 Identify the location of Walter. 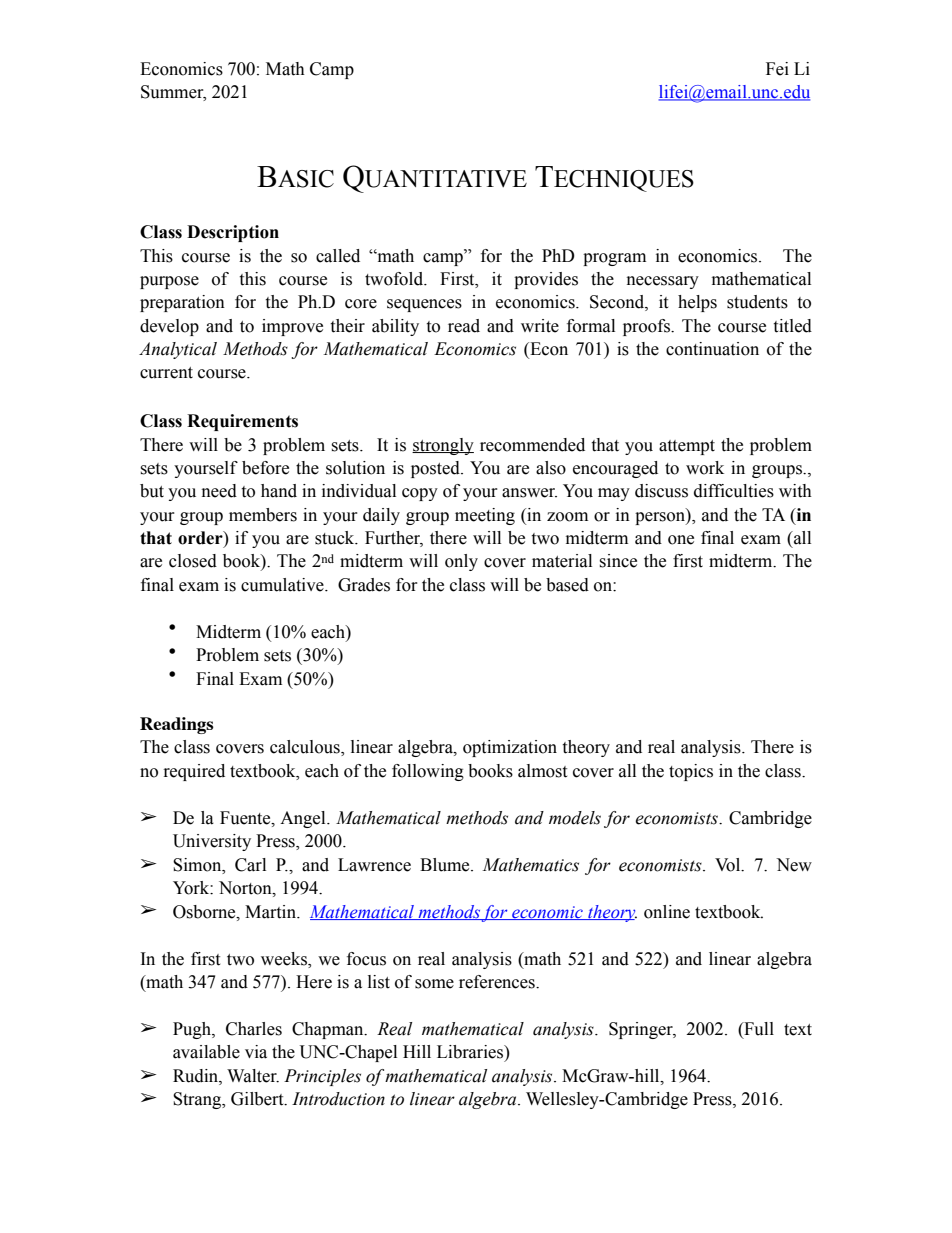
(253, 1076).
